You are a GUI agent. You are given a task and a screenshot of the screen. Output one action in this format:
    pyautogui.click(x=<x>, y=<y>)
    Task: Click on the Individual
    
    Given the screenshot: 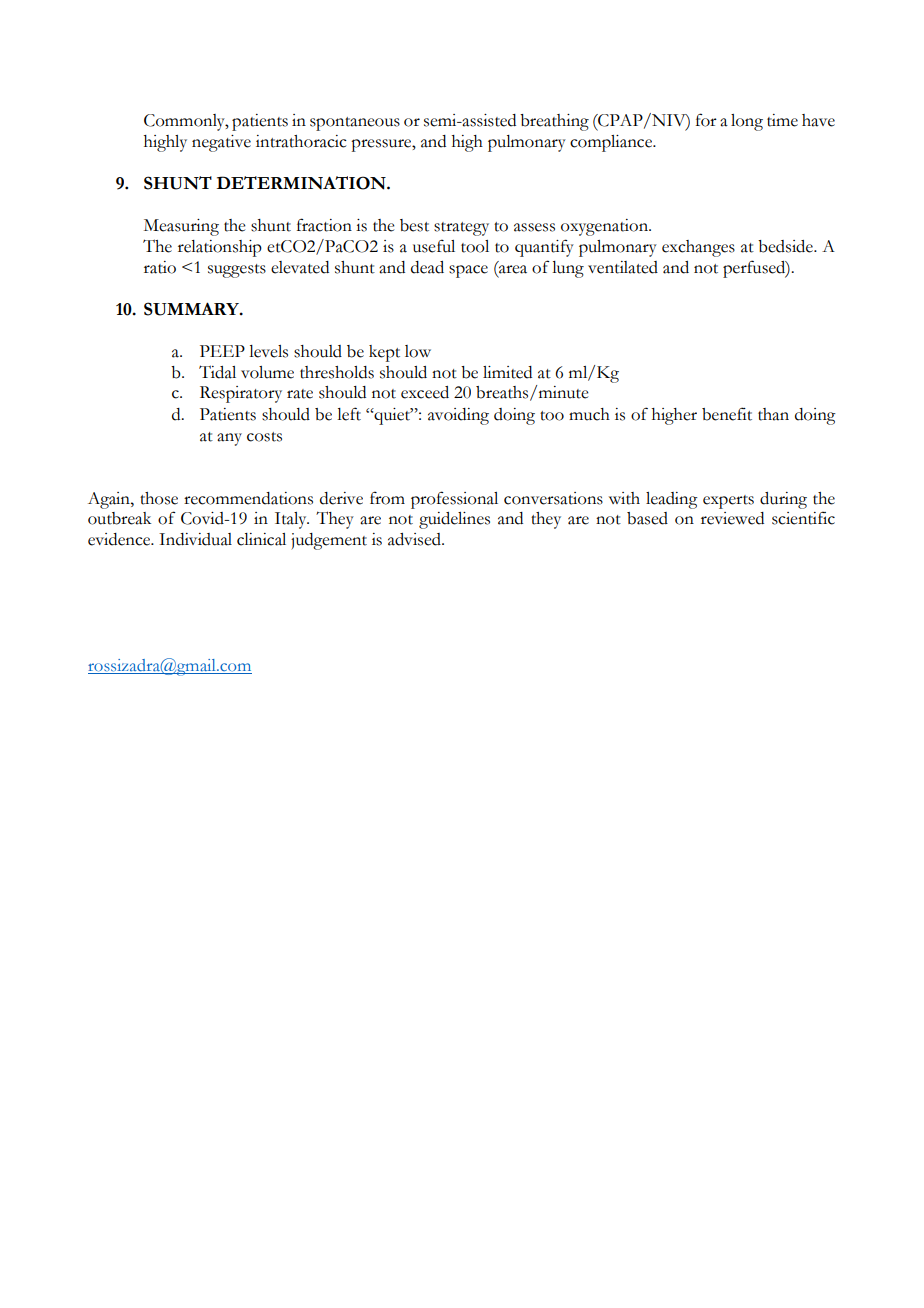 What is the action you would take?
    pyautogui.click(x=195, y=539)
